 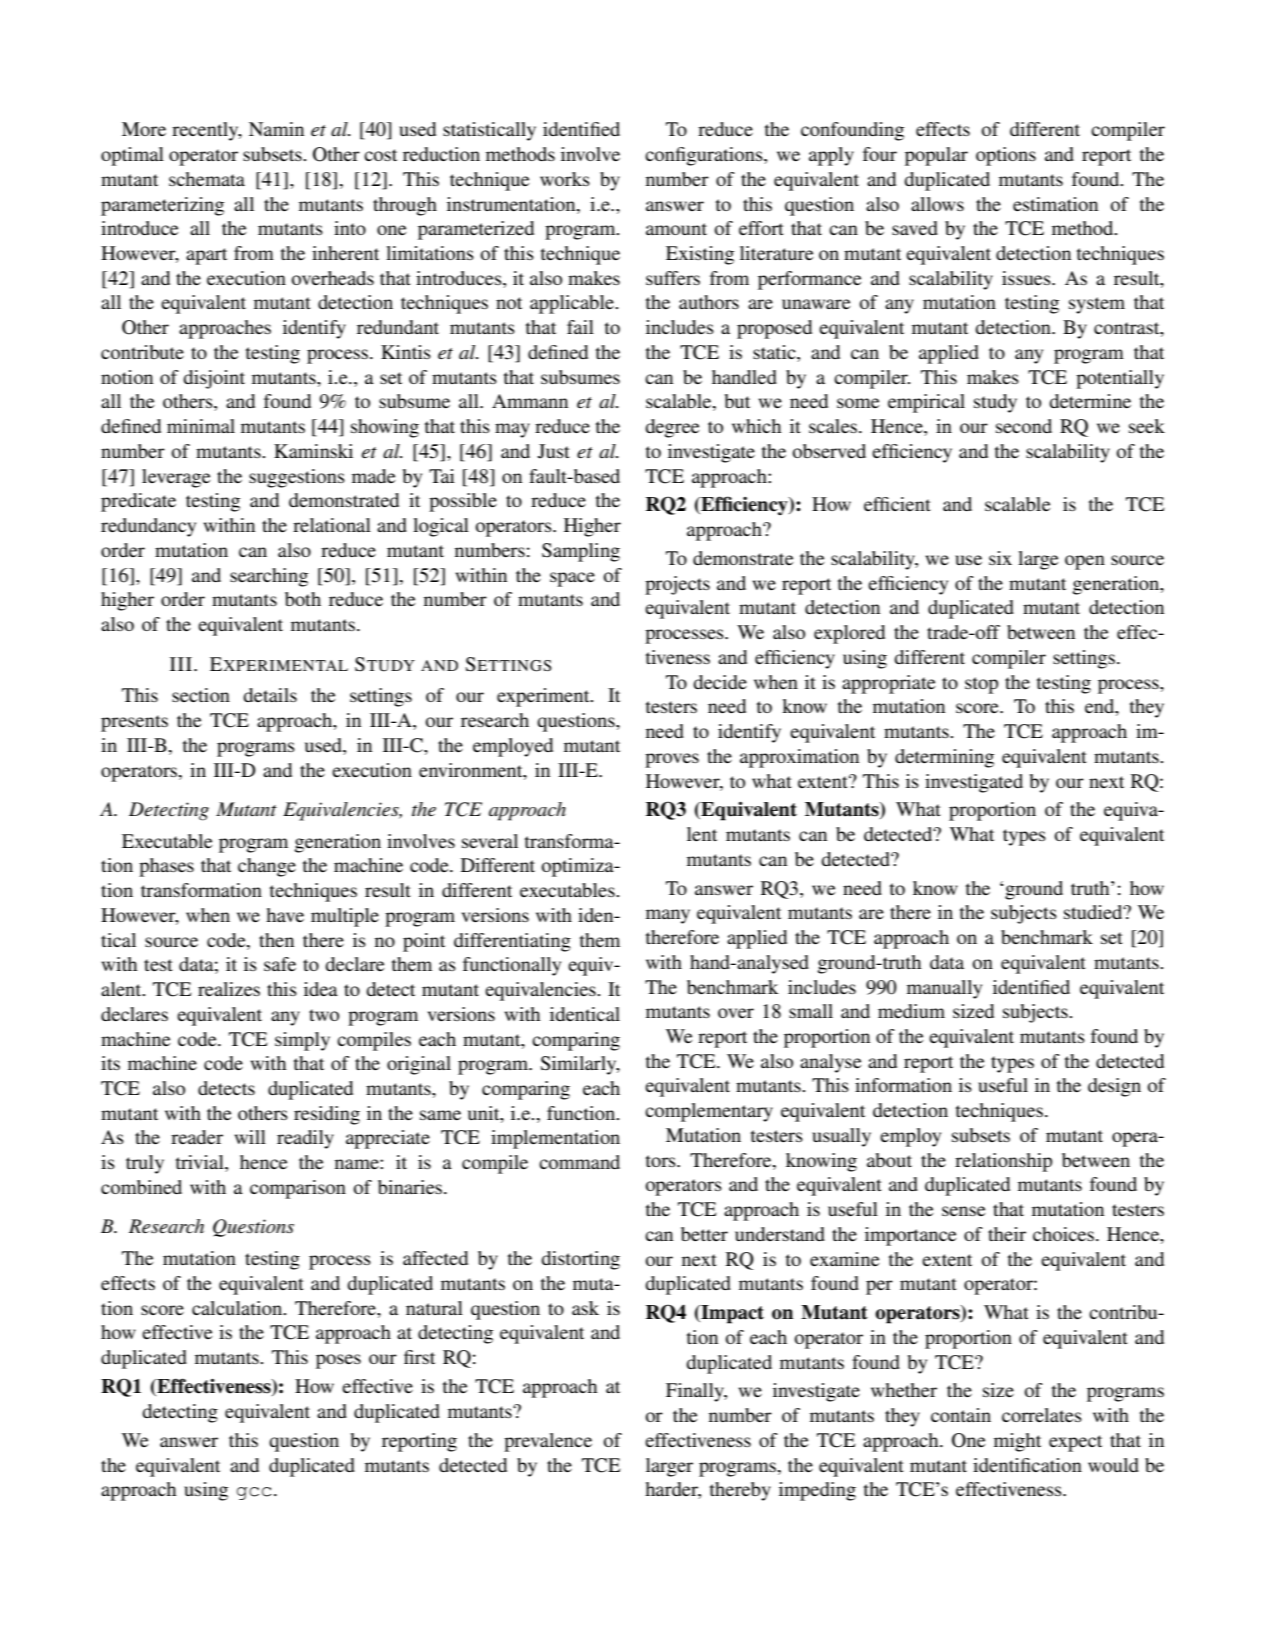 I want to click on popular, so click(x=936, y=156).
